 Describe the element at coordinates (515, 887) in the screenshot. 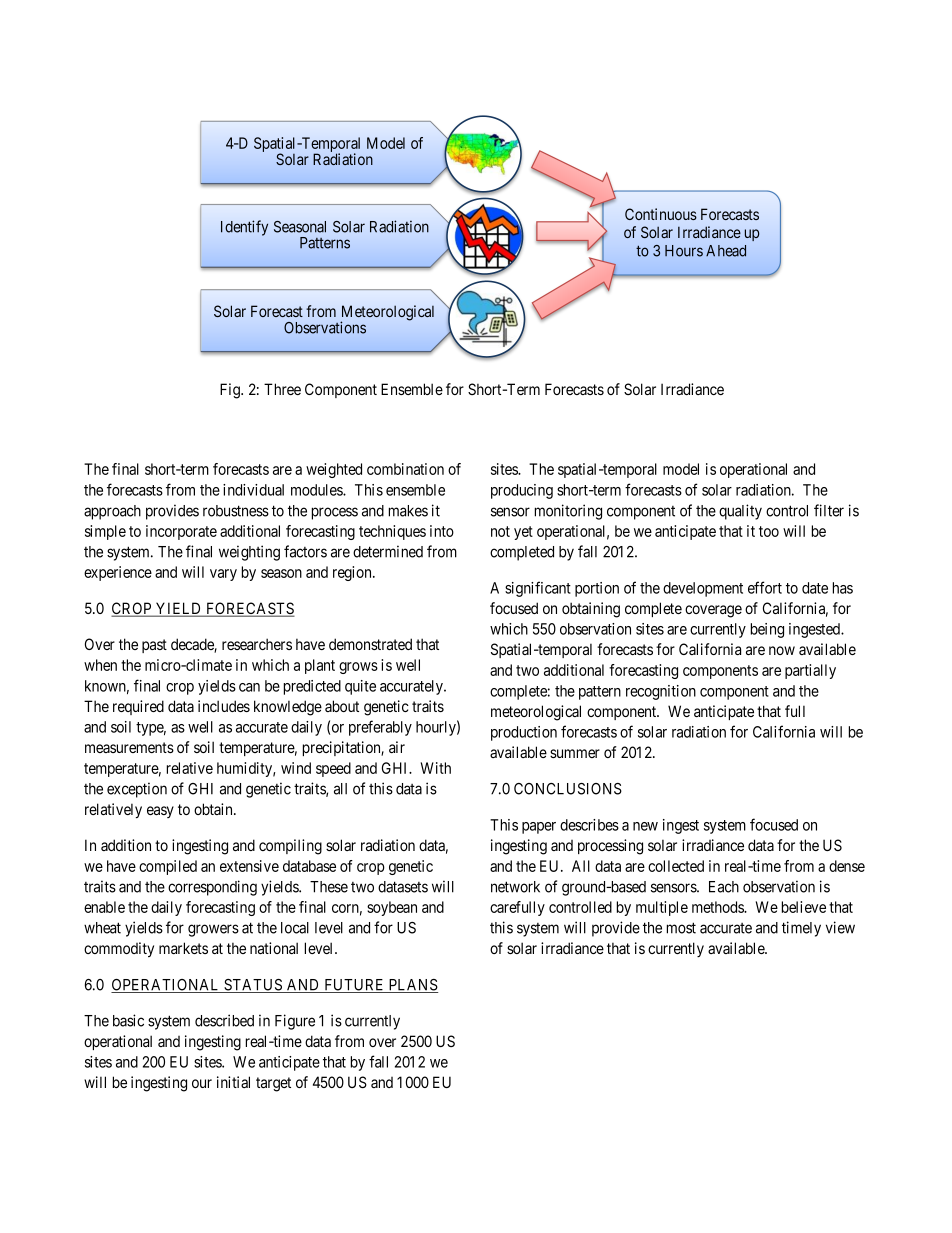

I see `network` at that location.
